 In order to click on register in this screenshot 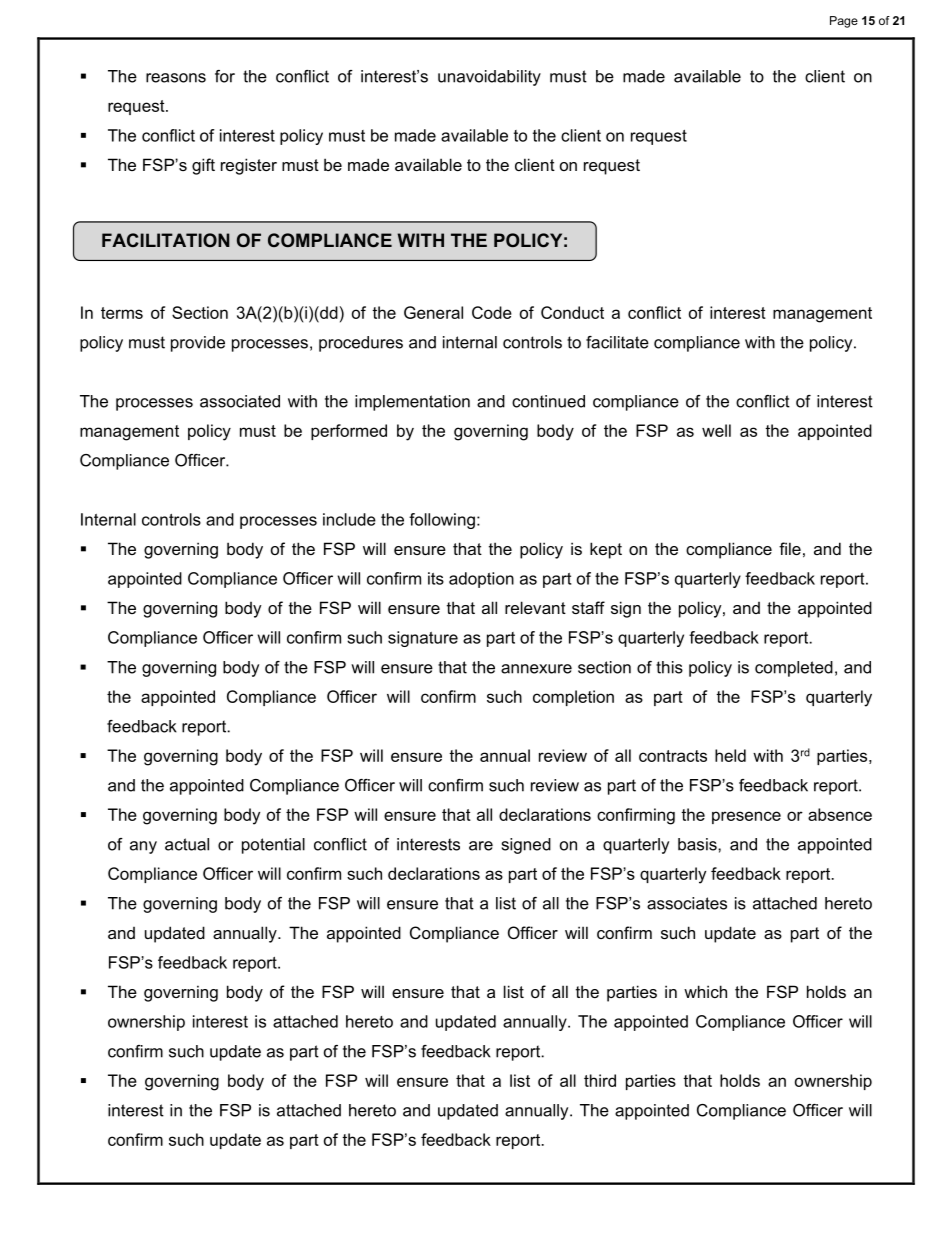, I will do `click(249, 166)`.
